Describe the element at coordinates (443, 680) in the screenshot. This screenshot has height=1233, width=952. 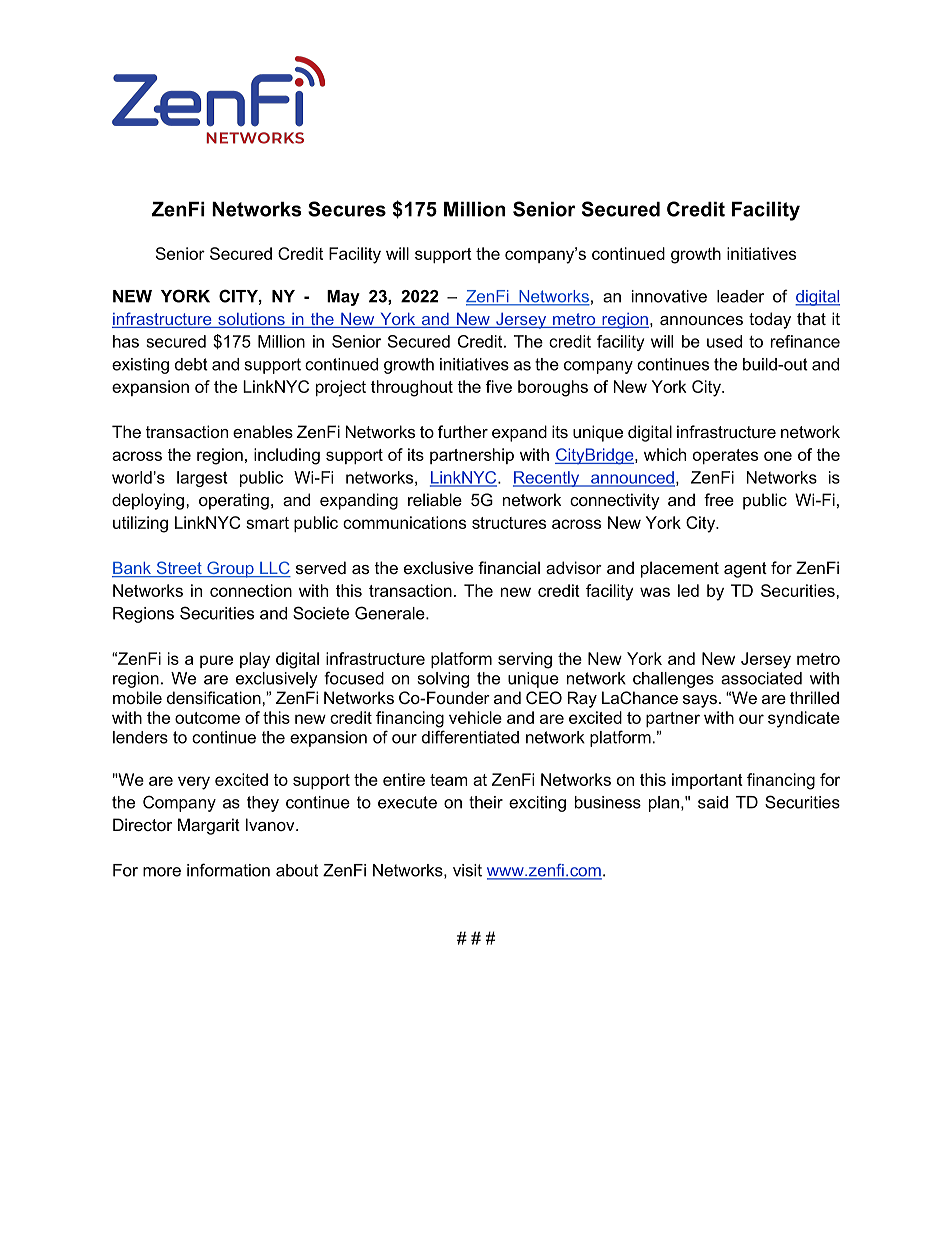
I see `solving` at that location.
